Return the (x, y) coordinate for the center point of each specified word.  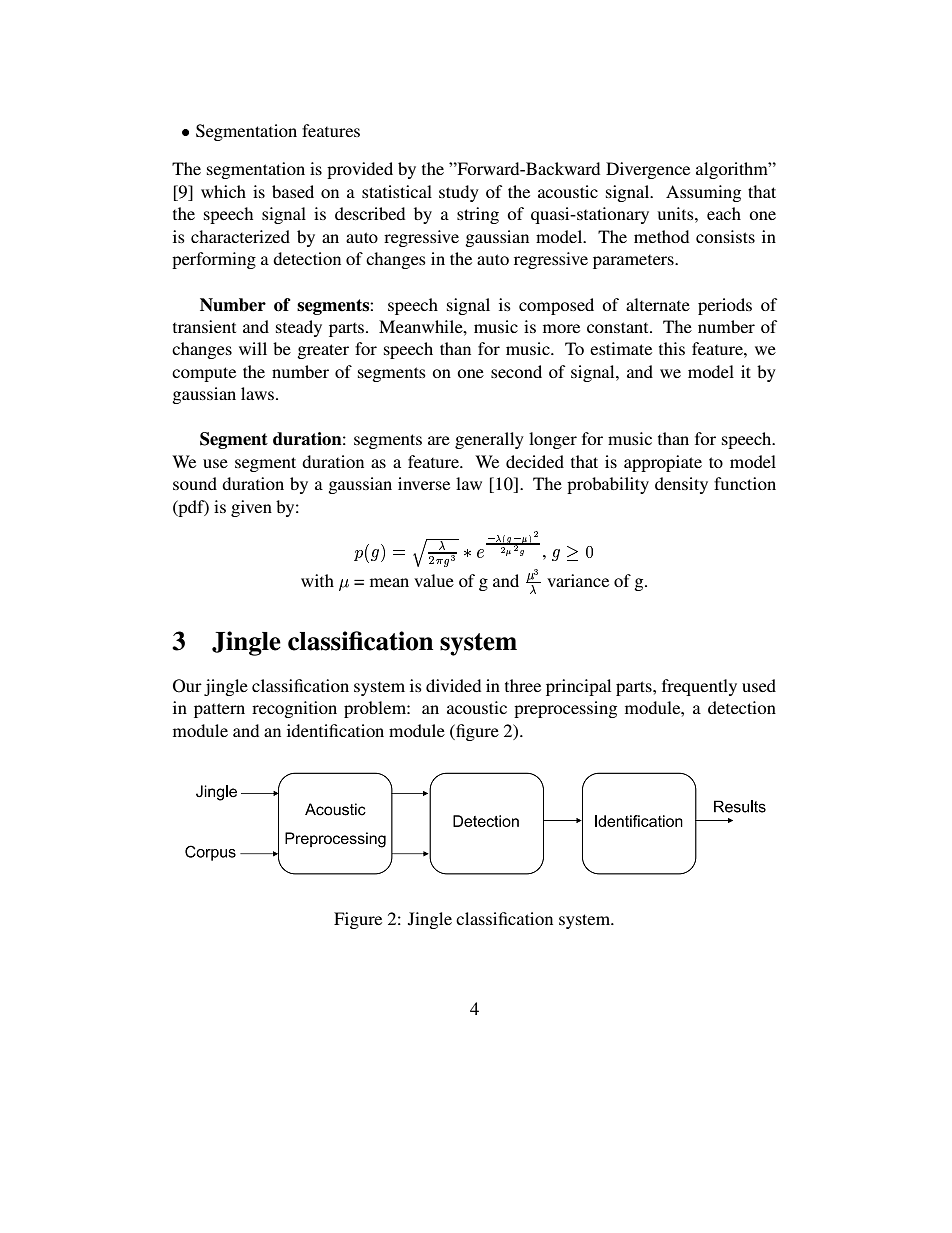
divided (453, 685)
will (253, 348)
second (516, 371)
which (223, 191)
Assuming (703, 193)
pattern (219, 710)
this (672, 348)
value (434, 580)
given (251, 508)
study (459, 193)
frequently (699, 687)
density (681, 485)
